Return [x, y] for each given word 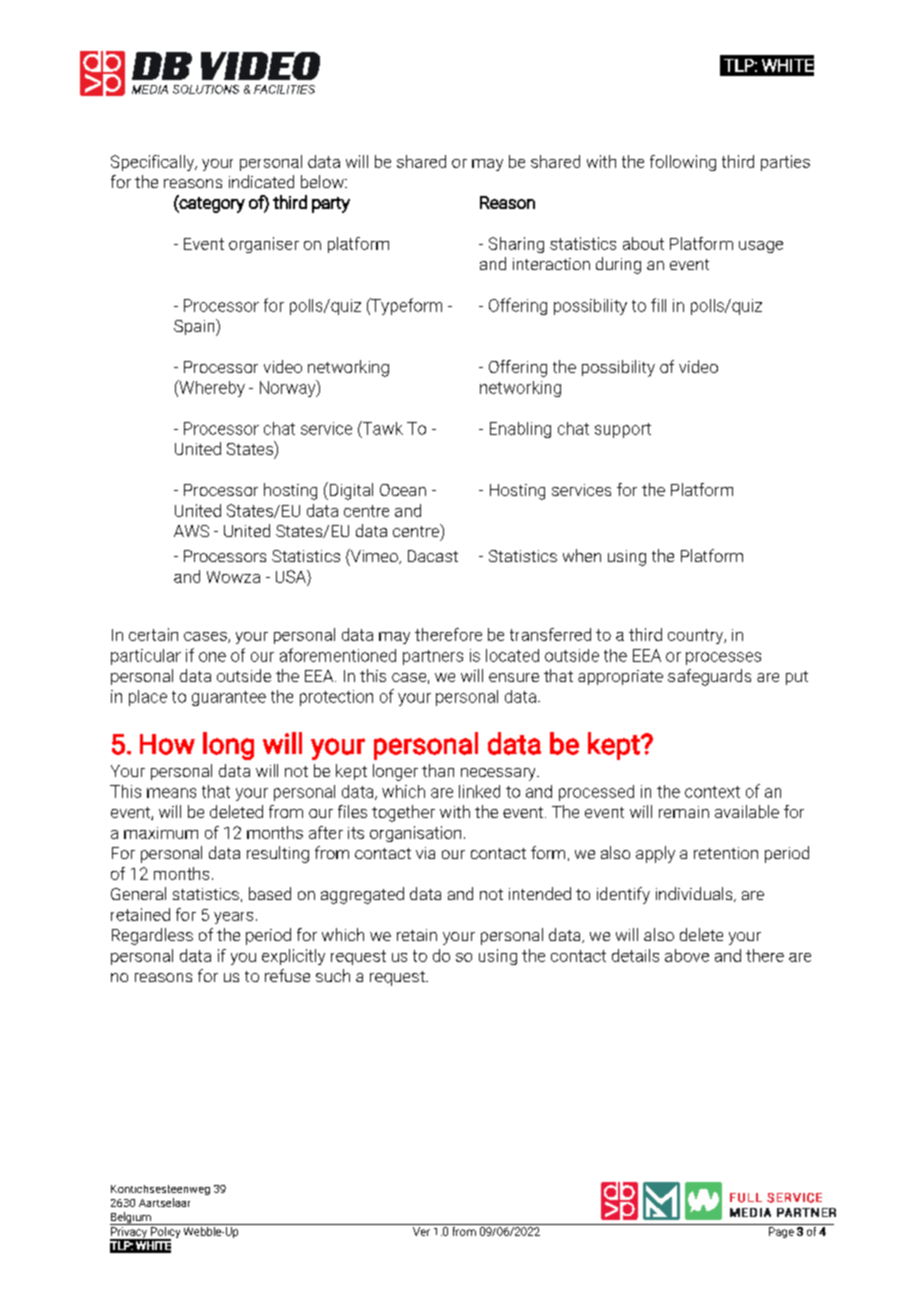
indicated [261, 181]
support [623, 430]
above [687, 955]
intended [540, 893]
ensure [514, 677]
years [233, 918]
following [683, 163]
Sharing [516, 245]
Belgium [131, 1218]
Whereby [211, 388]
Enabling [520, 430]
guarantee [229, 698]
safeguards [709, 677]
